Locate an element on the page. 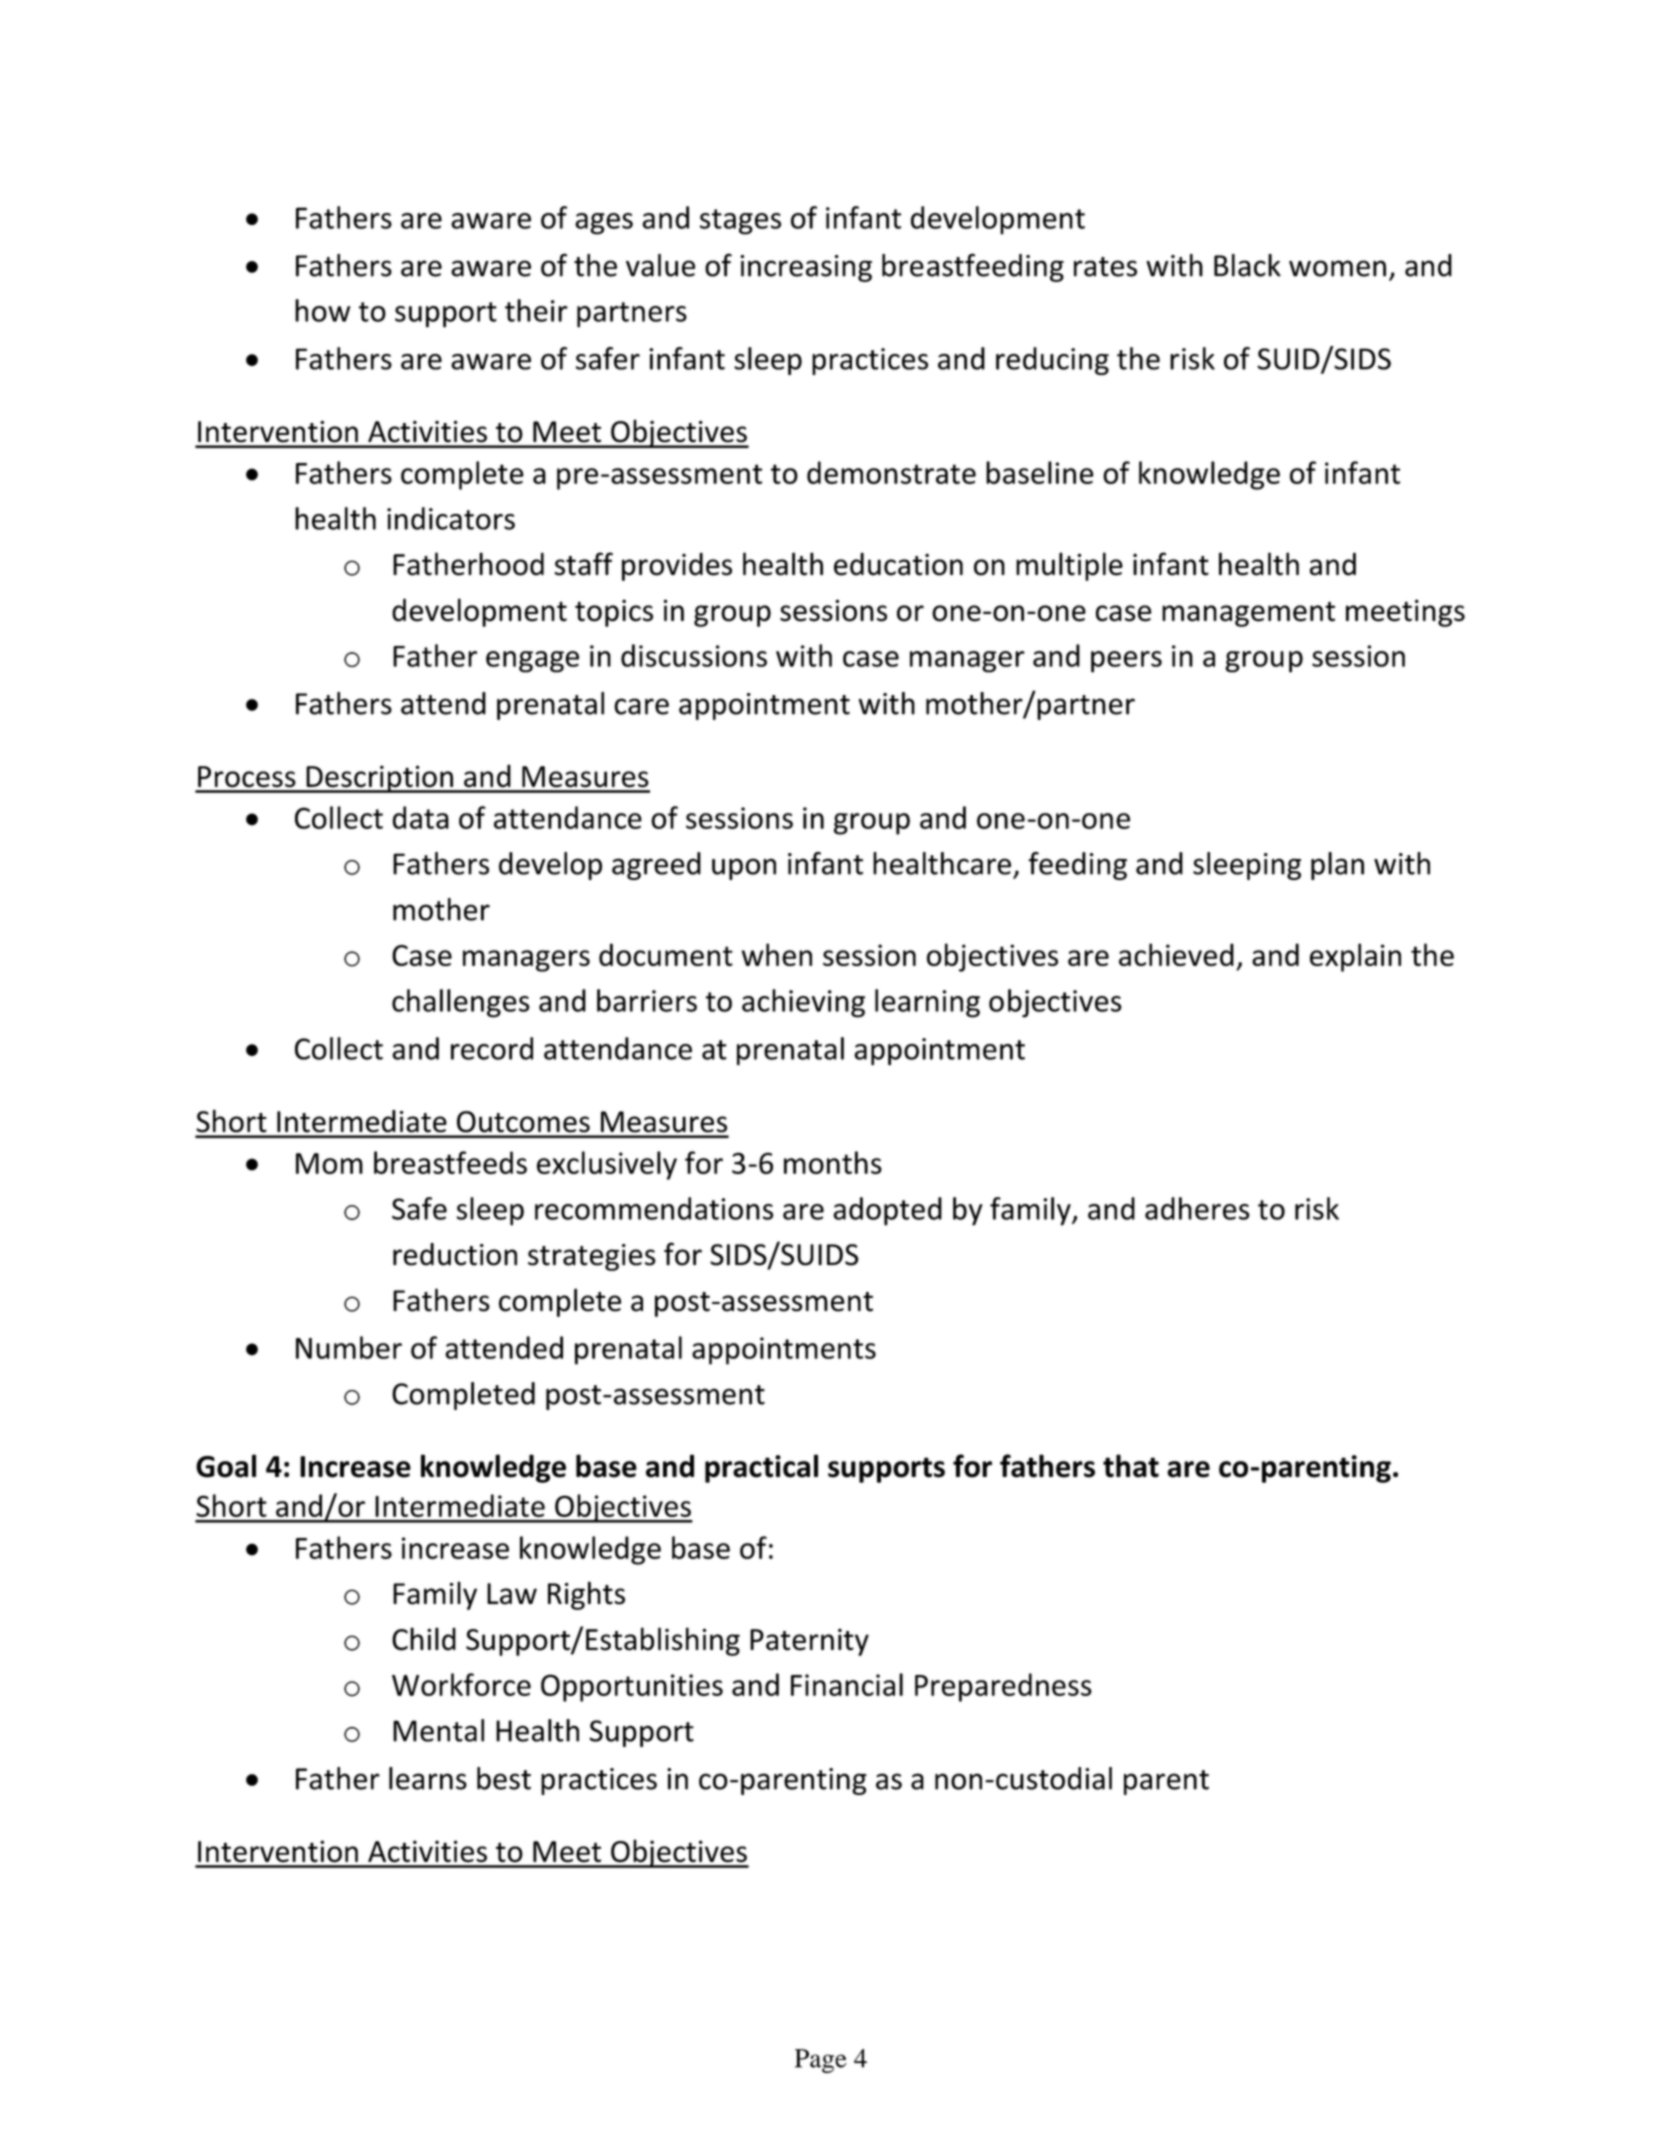  increasing is located at coordinates (806, 268).
